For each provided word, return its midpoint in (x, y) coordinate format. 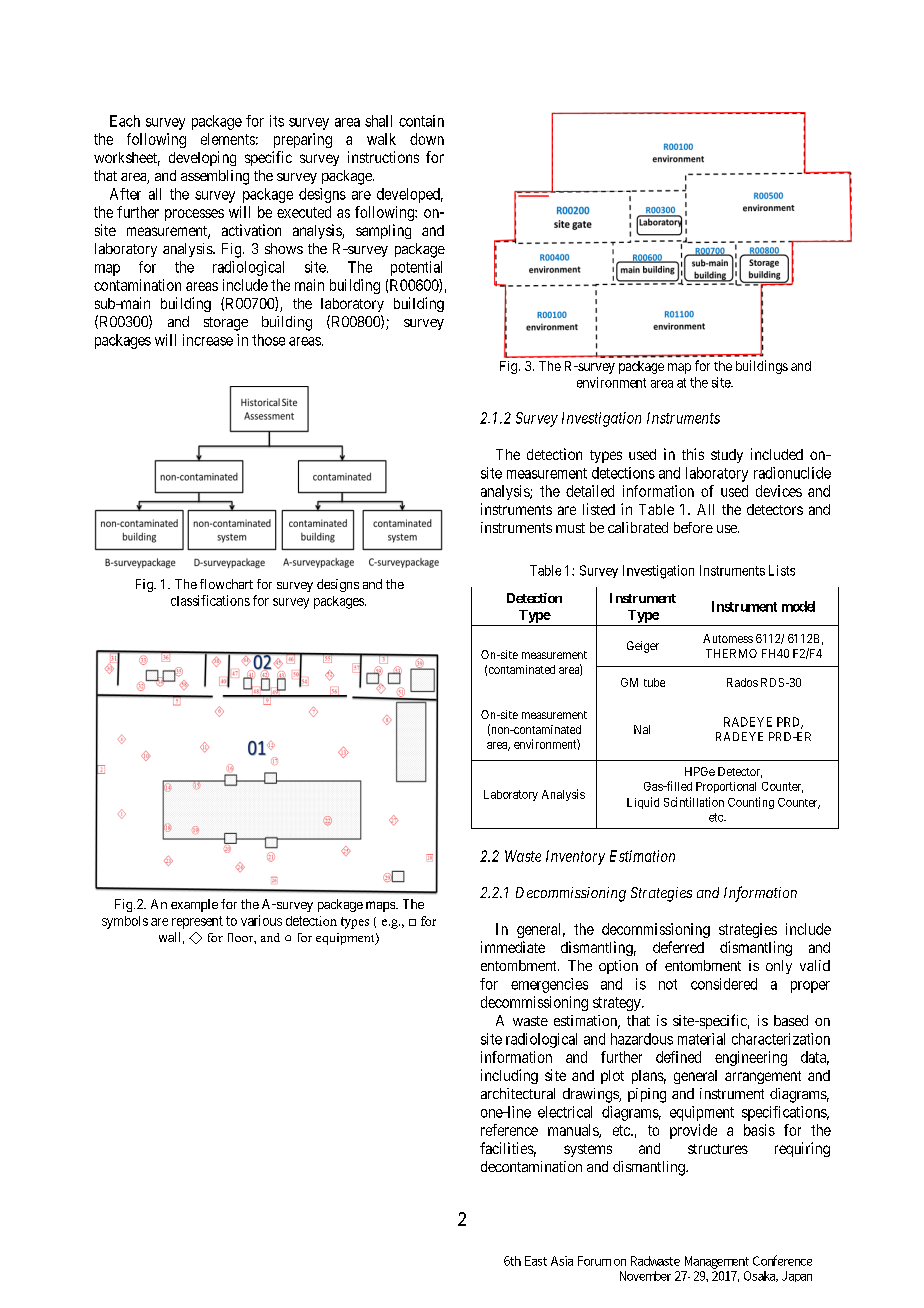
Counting (751, 803)
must (570, 528)
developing (202, 158)
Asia (562, 1261)
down (427, 139)
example (194, 905)
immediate (513, 947)
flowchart (226, 584)
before (693, 527)
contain (421, 121)
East (536, 1261)
